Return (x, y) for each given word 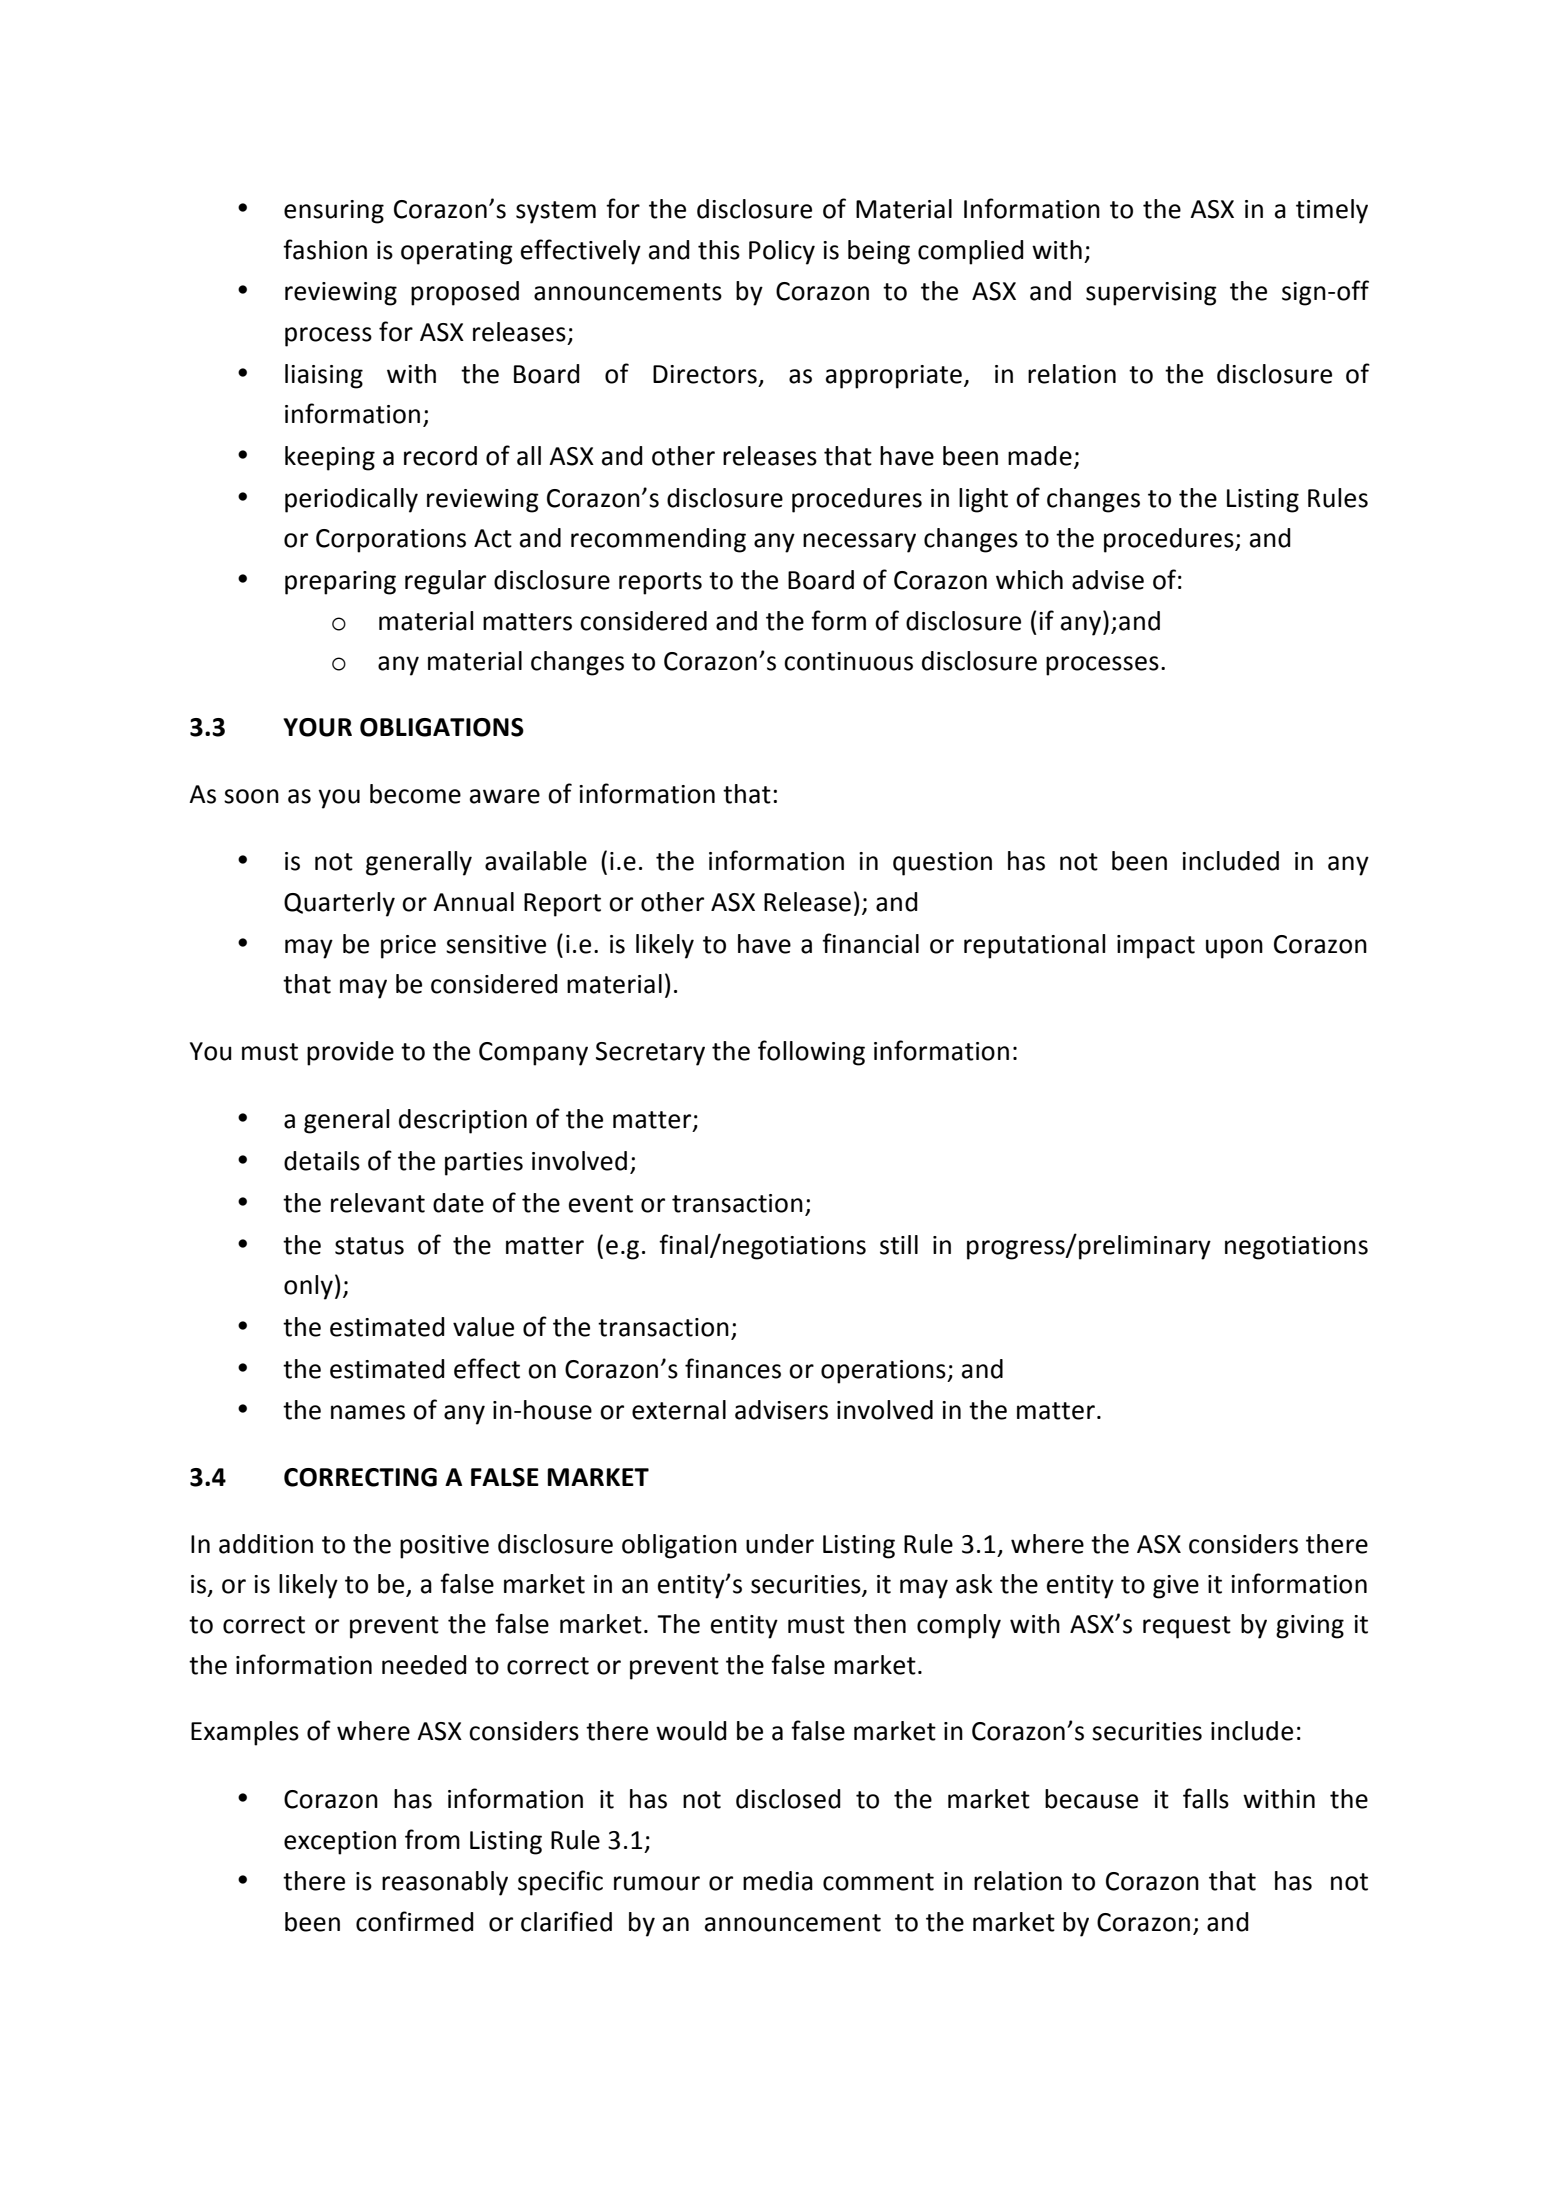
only (308, 1287)
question (942, 864)
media (778, 1881)
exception (340, 1843)
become (415, 794)
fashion (325, 249)
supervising (1151, 294)
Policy (782, 252)
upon (1234, 949)
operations (884, 1372)
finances (733, 1368)
